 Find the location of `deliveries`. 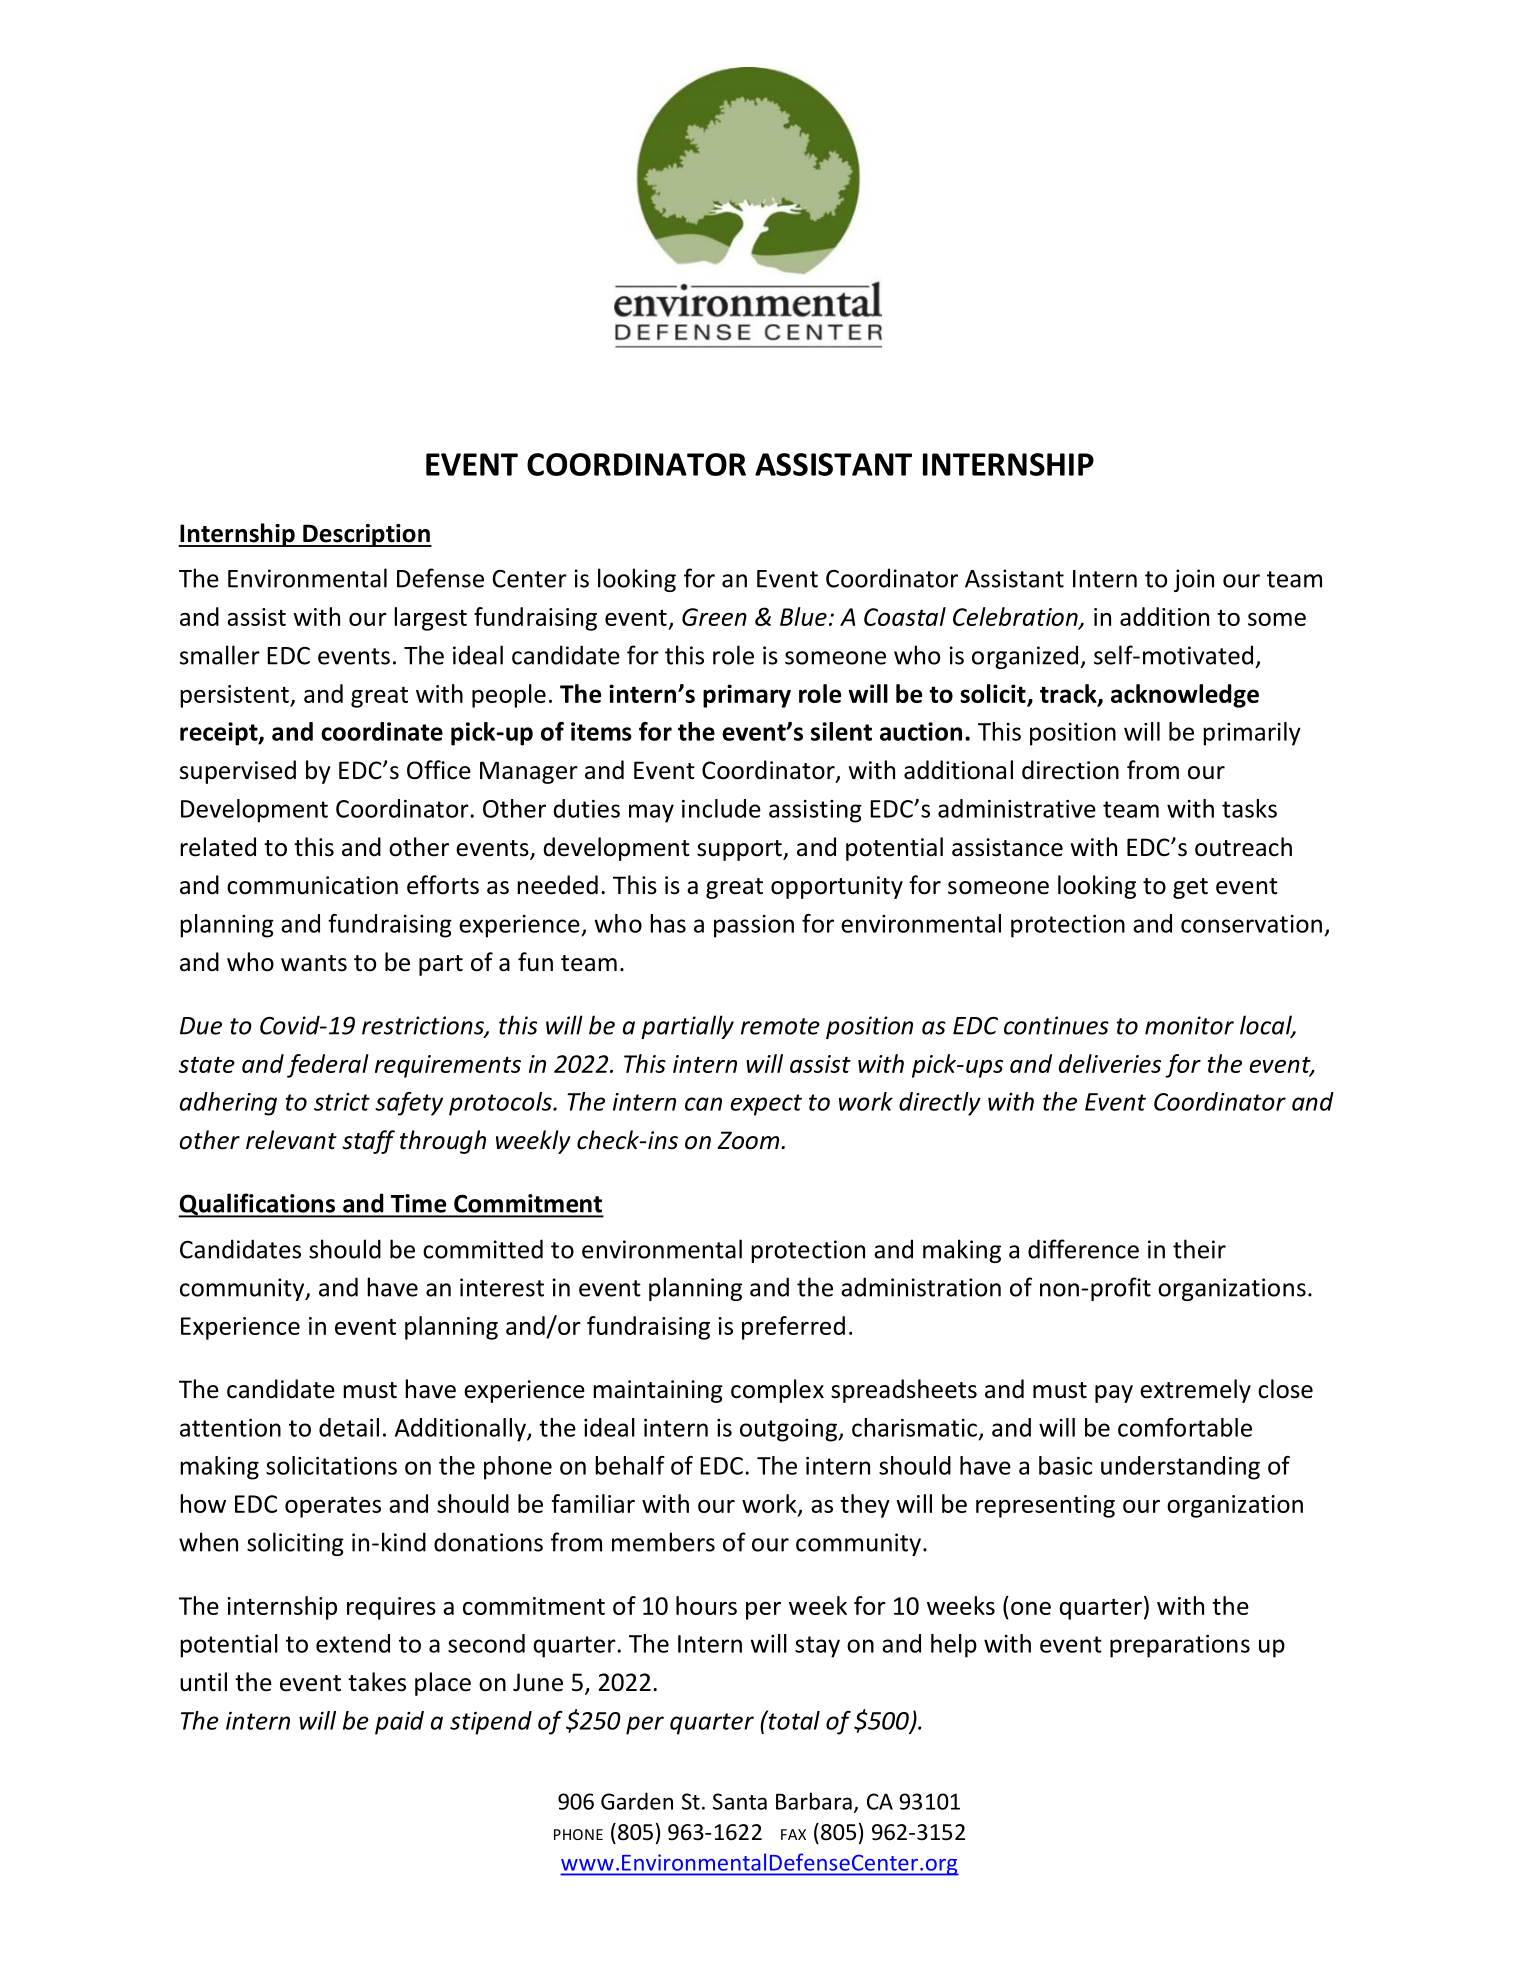

deliveries is located at coordinates (1110, 1063).
